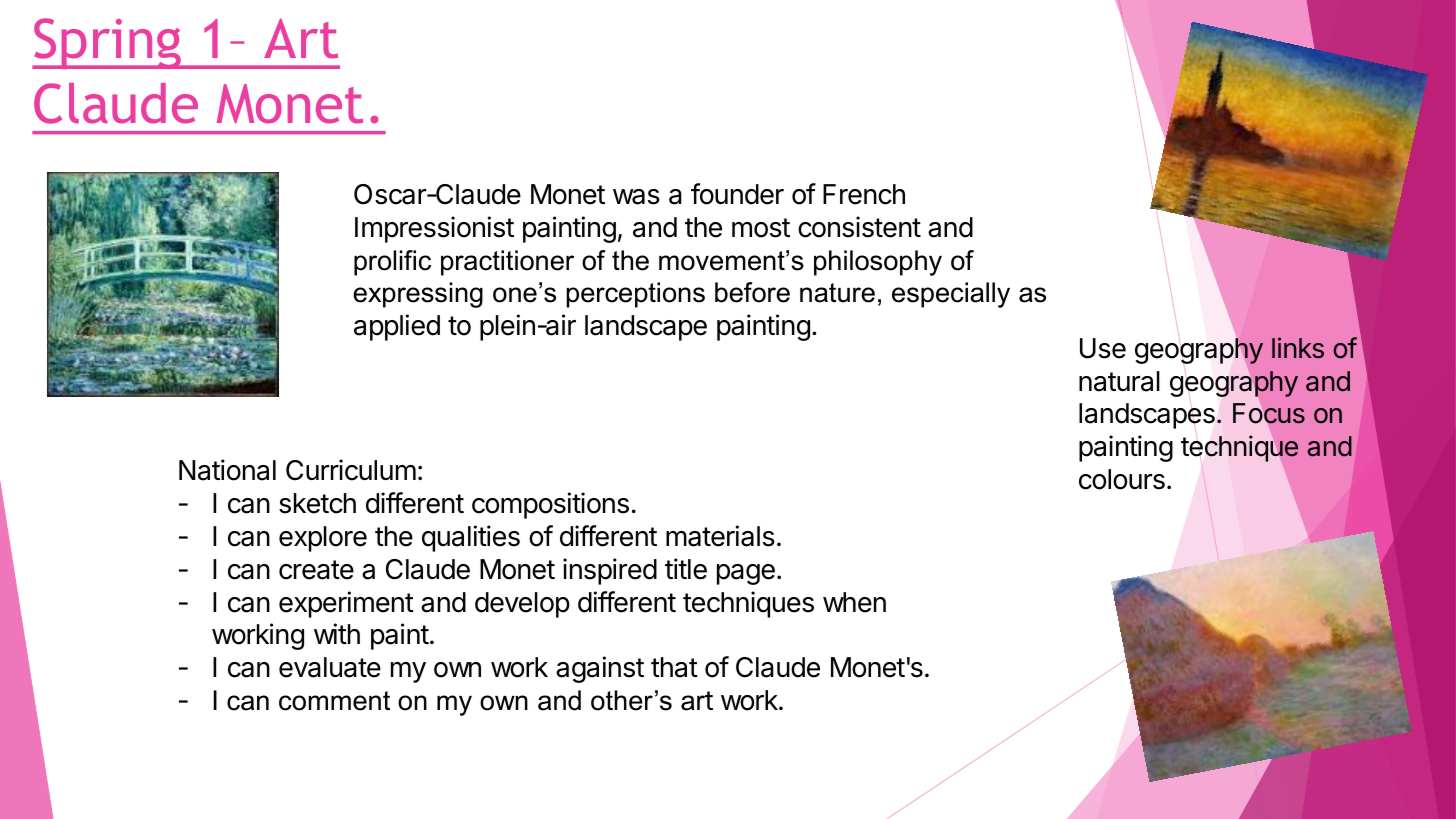 The width and height of the page is (1456, 819). What do you see at coordinates (397, 327) in the page?
I see `applied` at bounding box center [397, 327].
